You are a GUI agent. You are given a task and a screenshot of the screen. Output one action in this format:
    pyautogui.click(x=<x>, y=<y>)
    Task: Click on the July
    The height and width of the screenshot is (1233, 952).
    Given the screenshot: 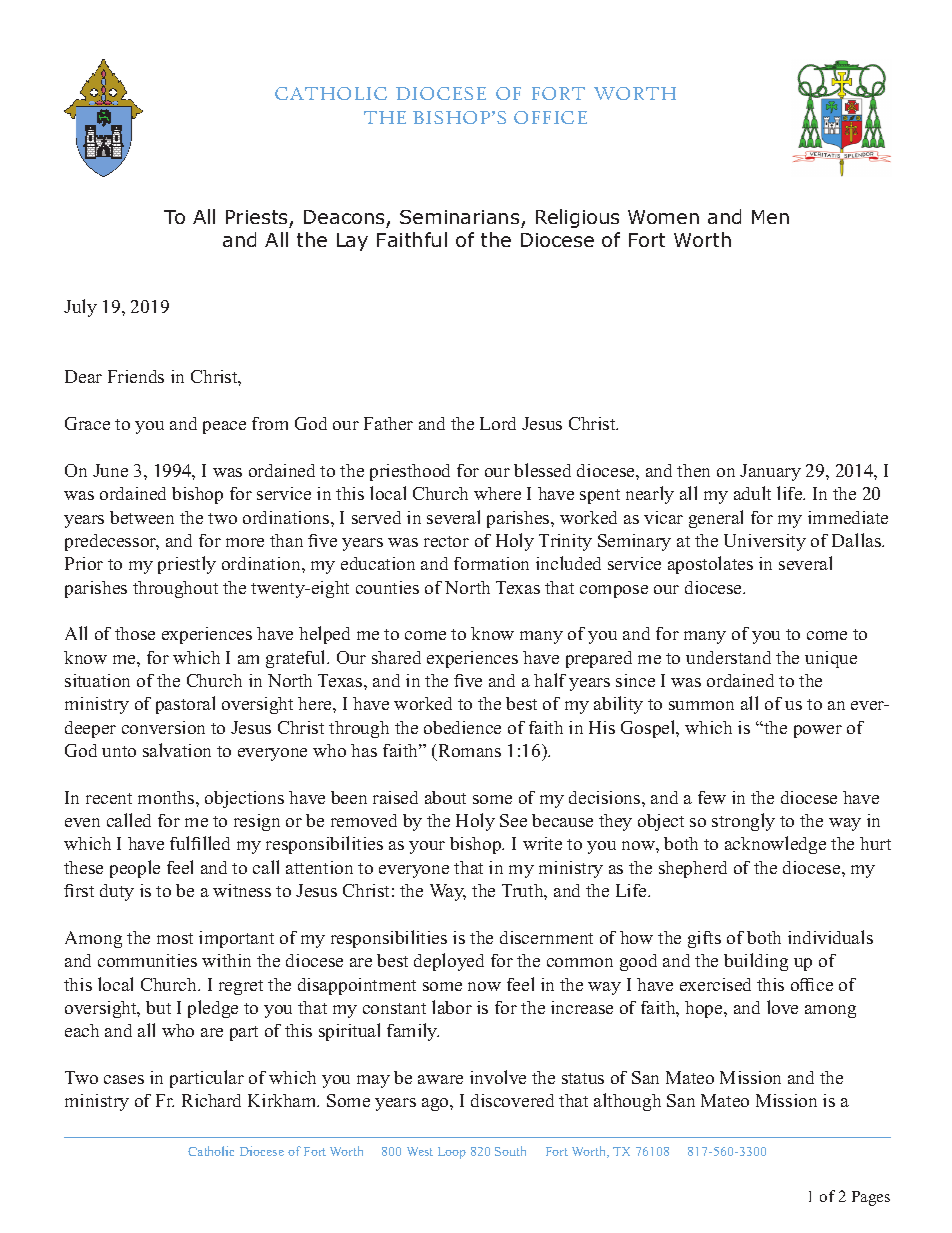 What is the action you would take?
    pyautogui.click(x=80, y=308)
